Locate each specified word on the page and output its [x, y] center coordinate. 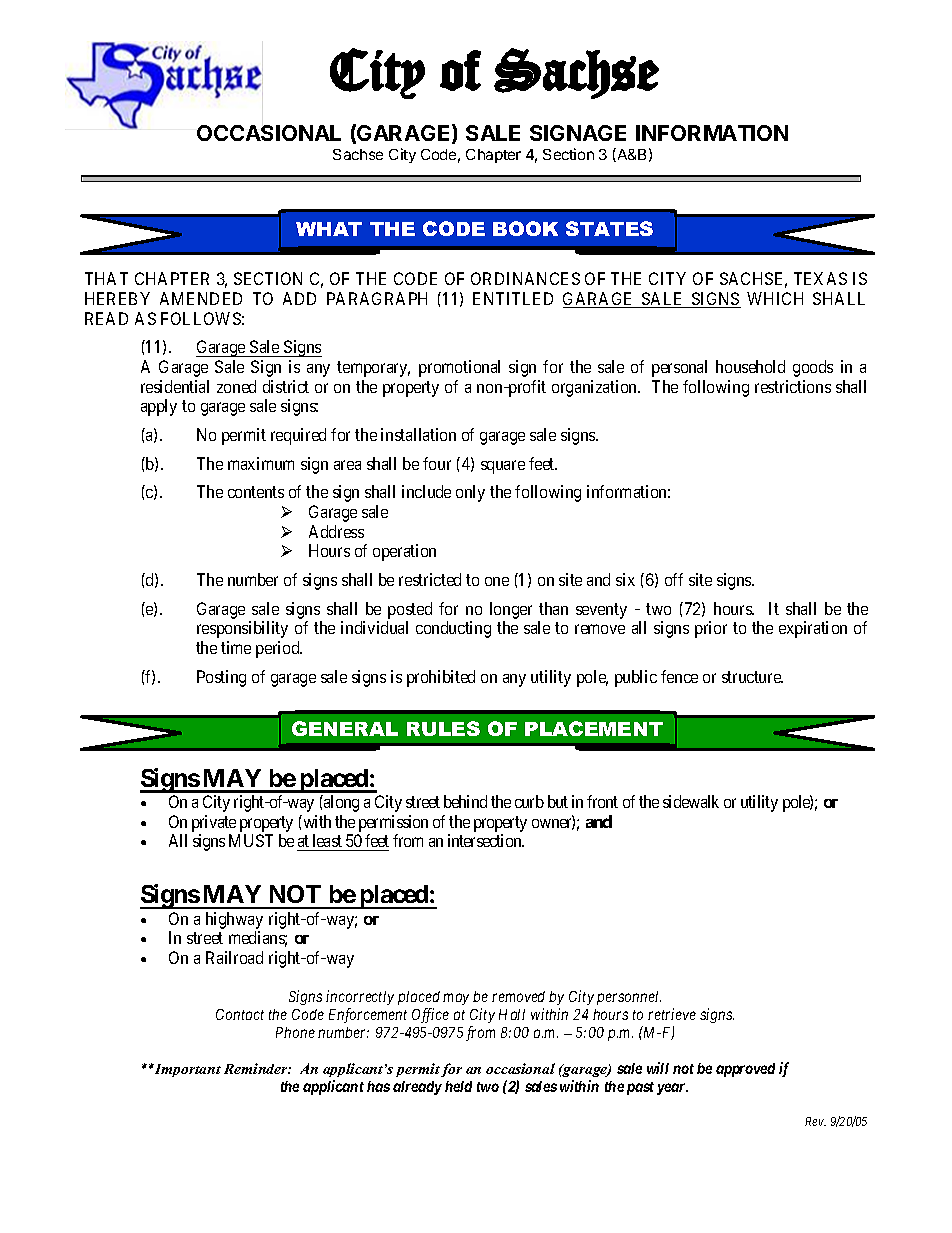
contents [256, 492]
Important [187, 1070]
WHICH [775, 298]
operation [404, 552]
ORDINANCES [525, 278]
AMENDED [201, 298]
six [625, 579]
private [214, 823]
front [602, 801]
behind [465, 801]
